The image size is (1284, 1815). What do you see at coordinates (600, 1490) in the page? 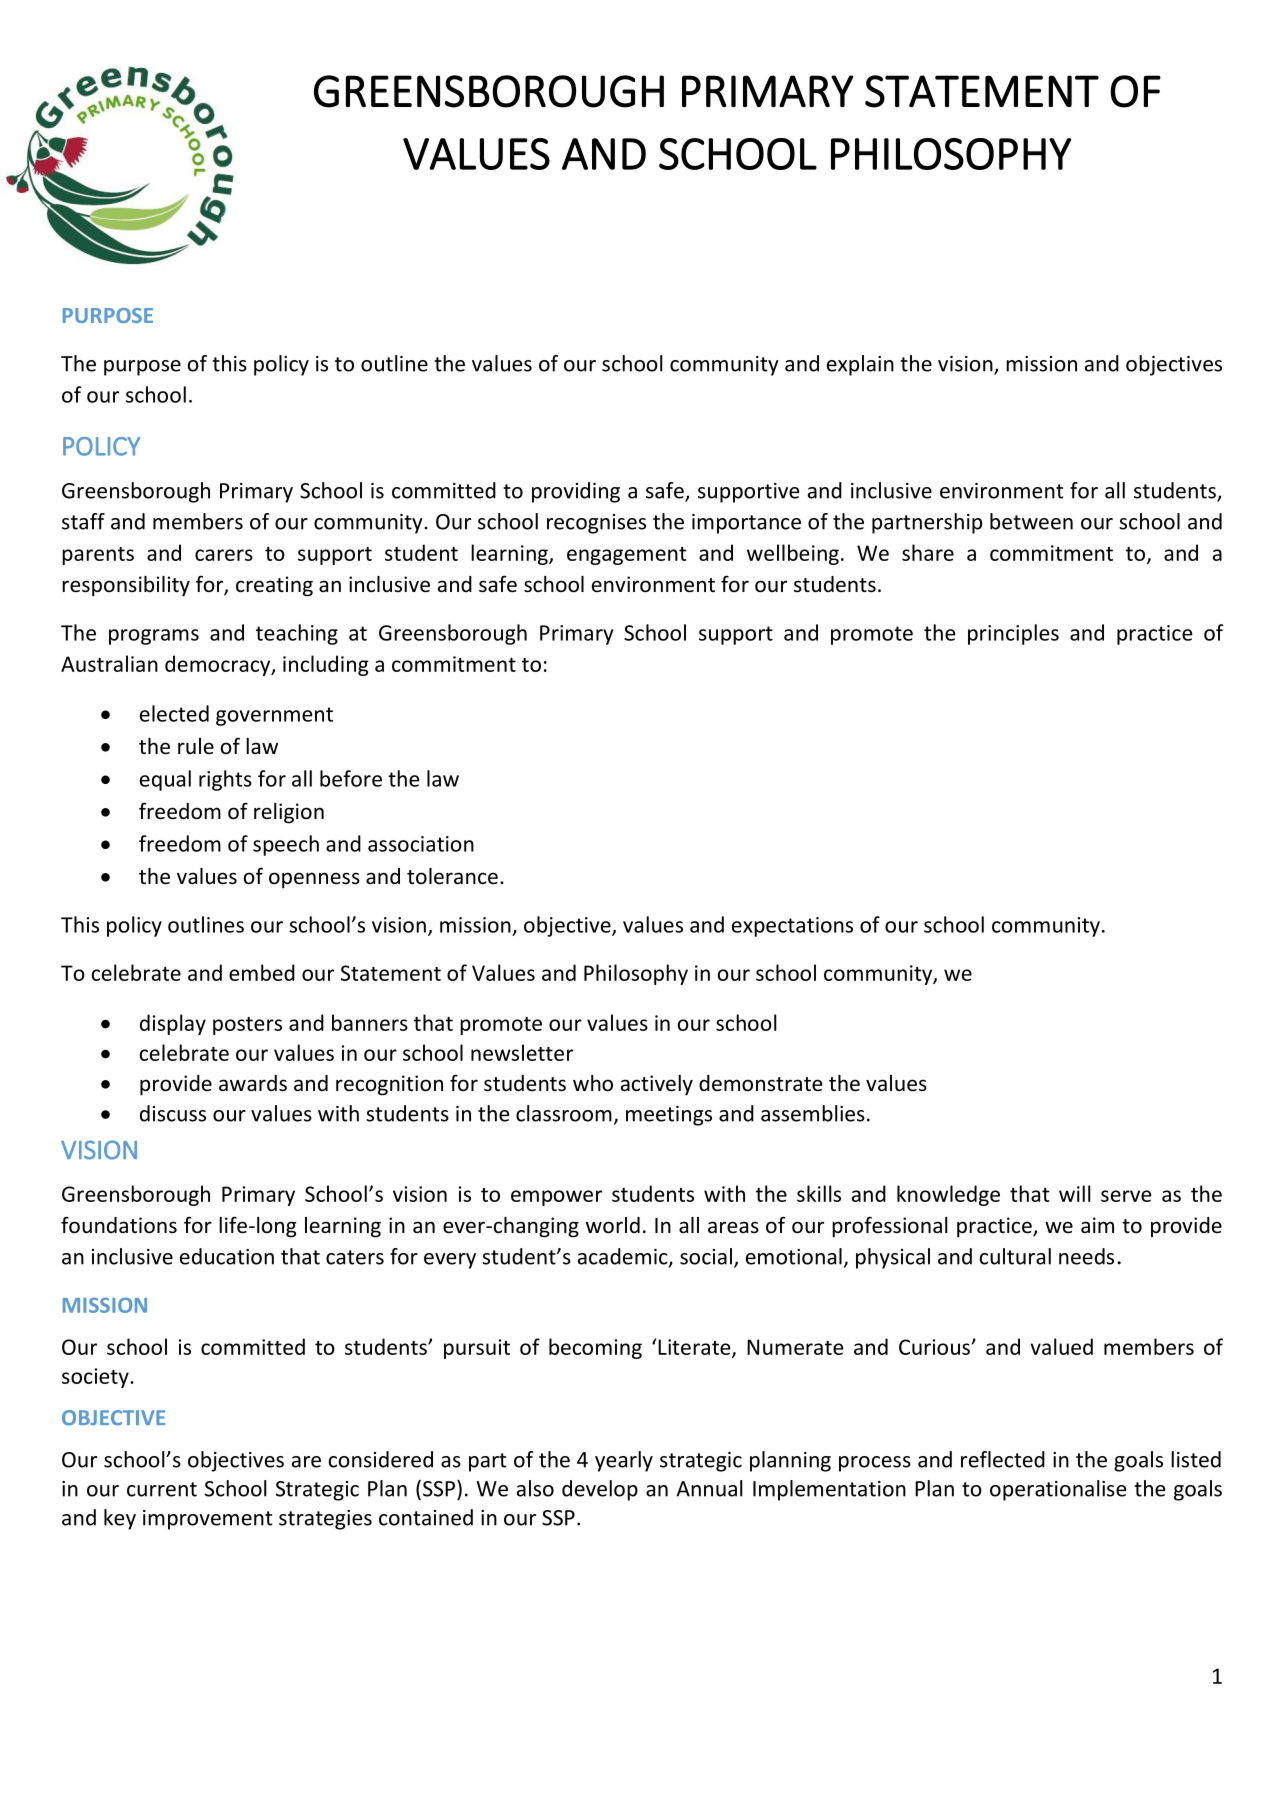
I see `develop` at bounding box center [600, 1490].
